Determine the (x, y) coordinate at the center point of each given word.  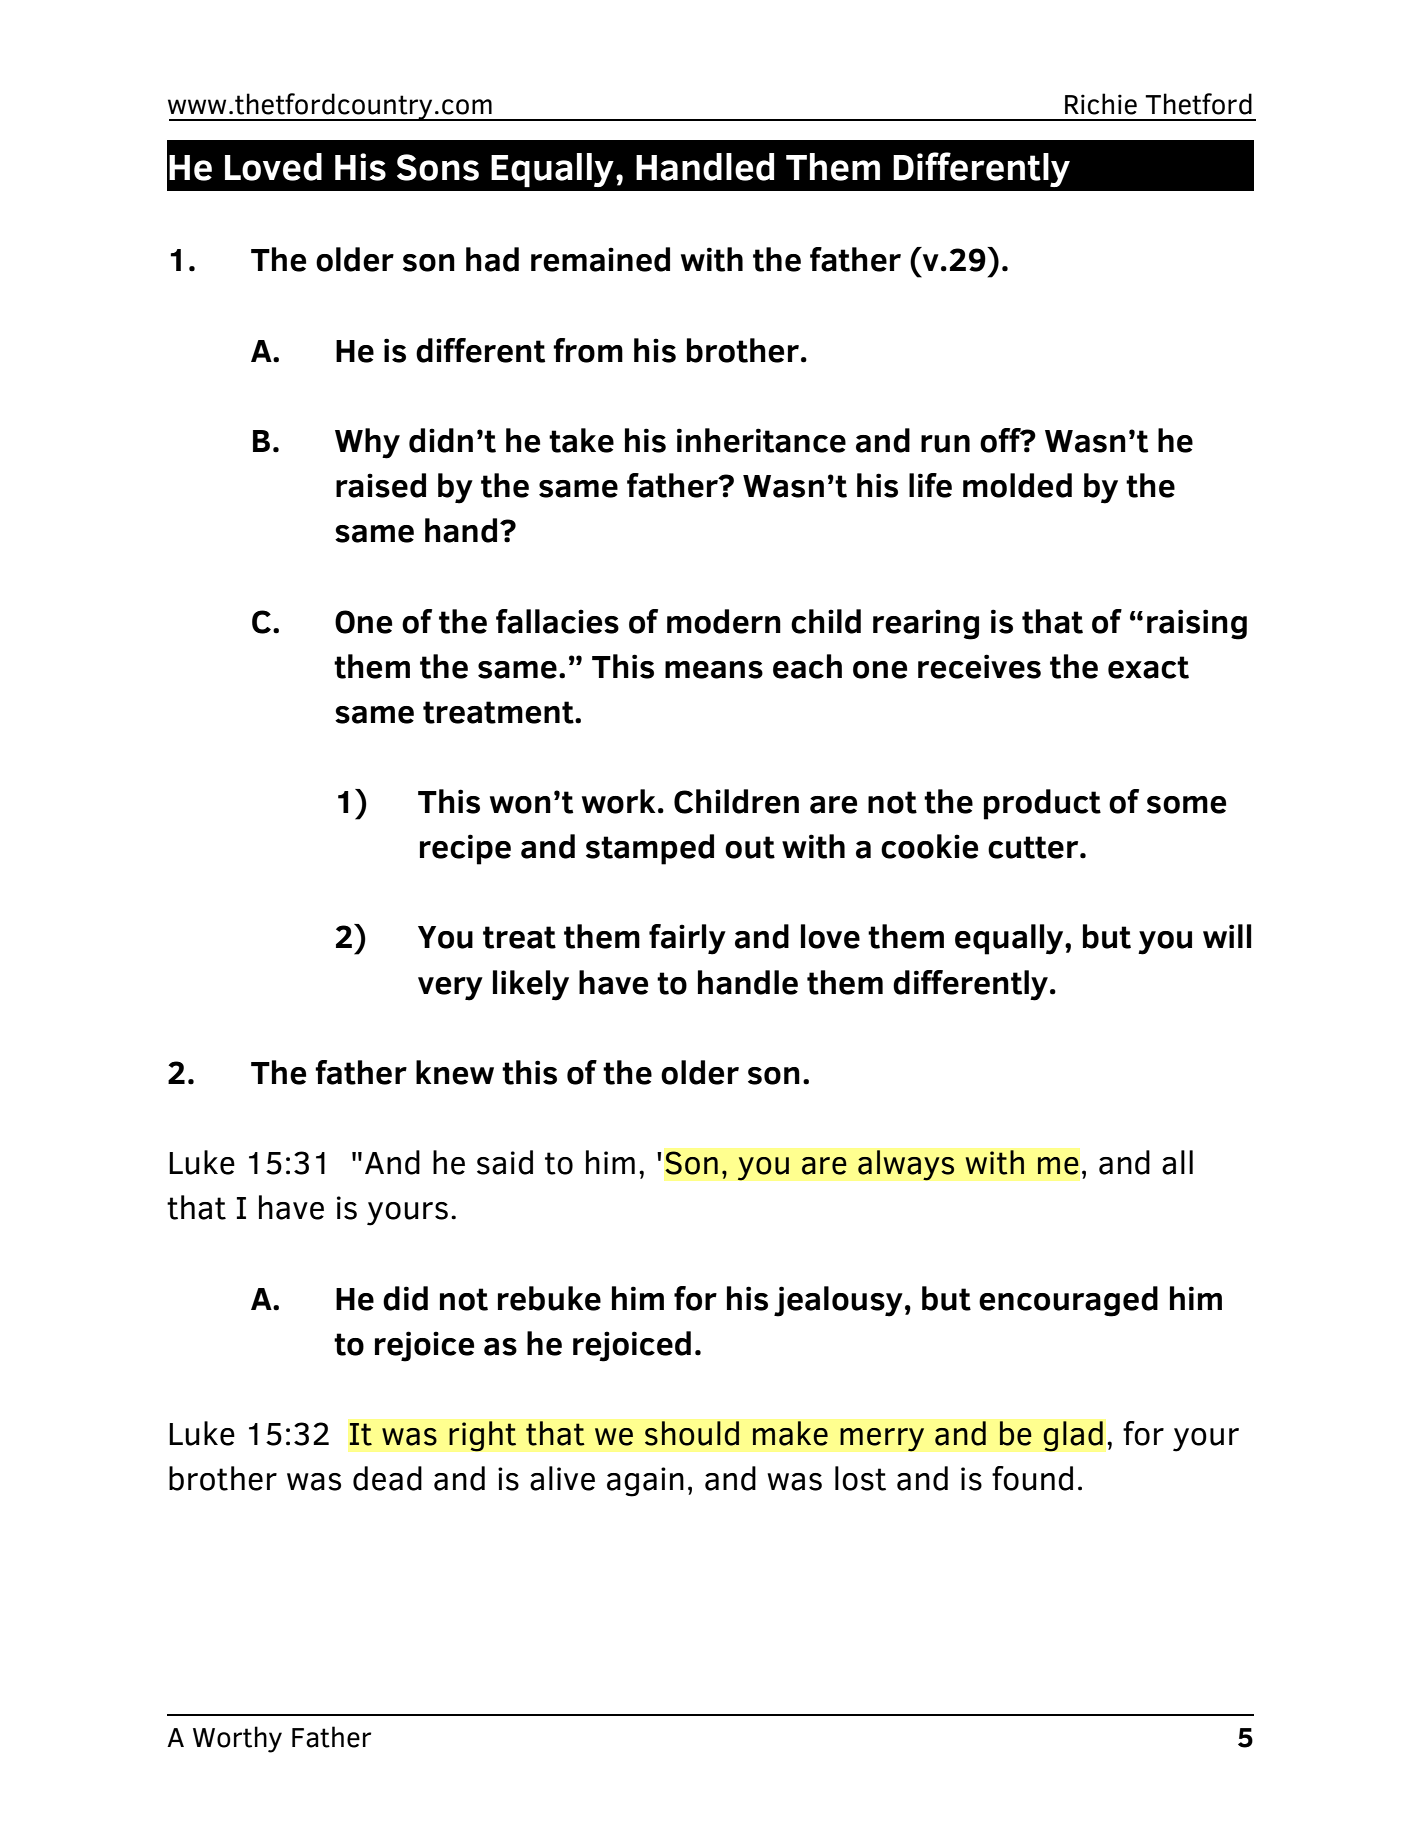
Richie (1101, 104)
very (450, 989)
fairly (687, 939)
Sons (438, 167)
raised (381, 485)
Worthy (237, 1739)
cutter (1034, 847)
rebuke (549, 1298)
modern (724, 621)
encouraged (1068, 1301)
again (645, 1482)
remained (600, 259)
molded (1017, 485)
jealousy (838, 1301)
